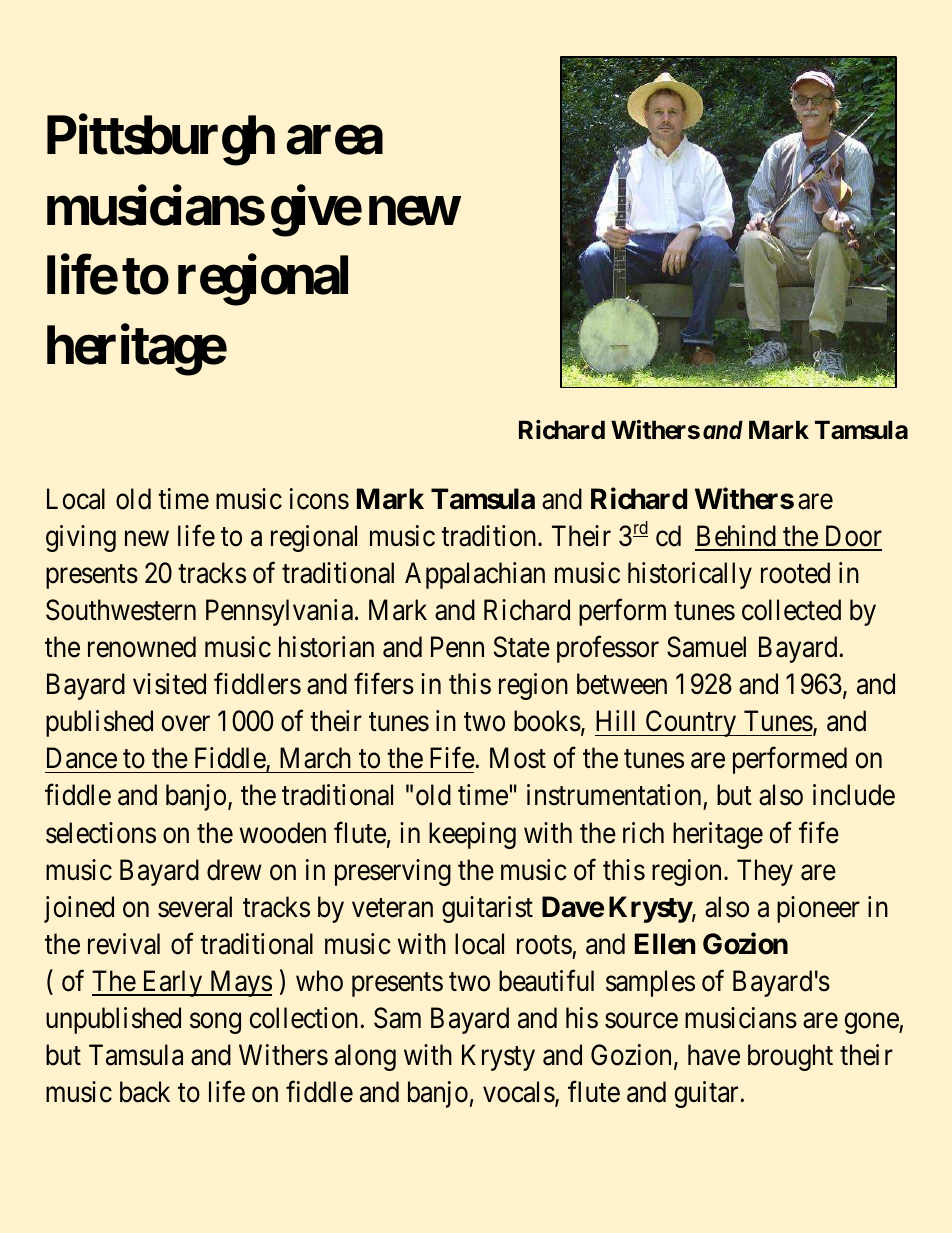 The height and width of the screenshot is (1233, 952). I want to click on along, so click(365, 1057).
